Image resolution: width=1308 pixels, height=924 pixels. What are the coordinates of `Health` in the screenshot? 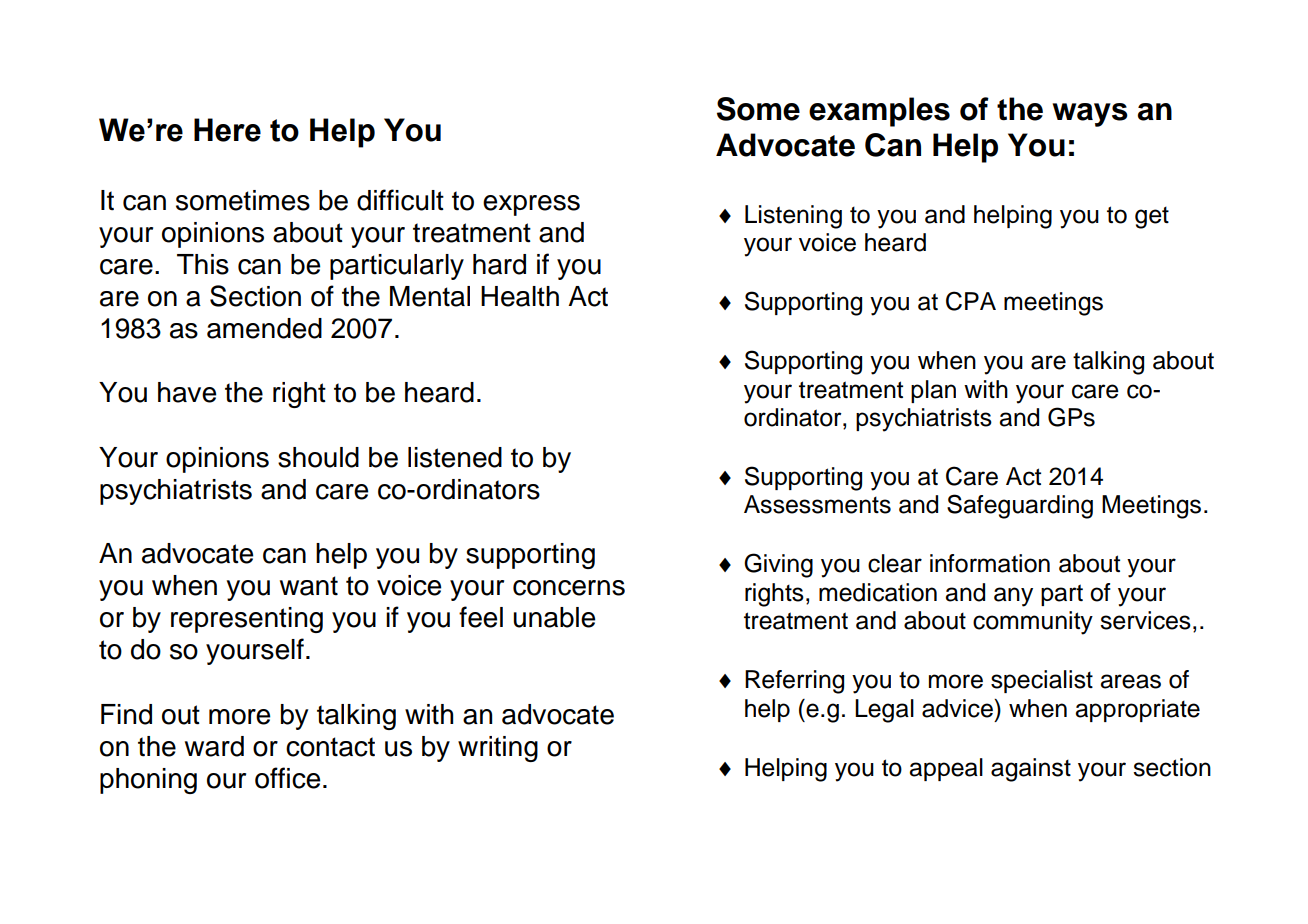 It's located at (520, 296).
